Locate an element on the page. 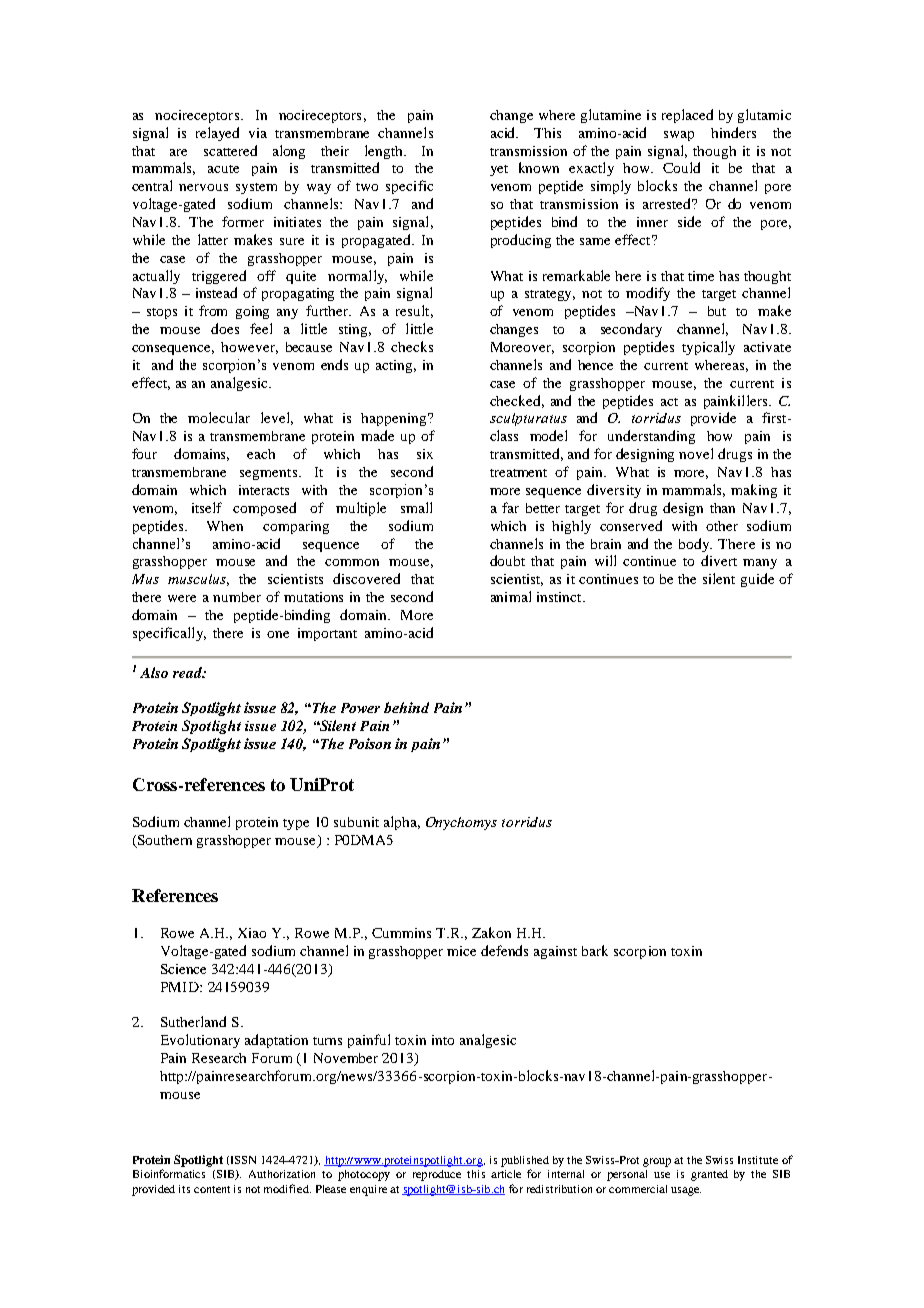 Image resolution: width=924 pixels, height=1308 pixels. yet is located at coordinates (499, 170).
